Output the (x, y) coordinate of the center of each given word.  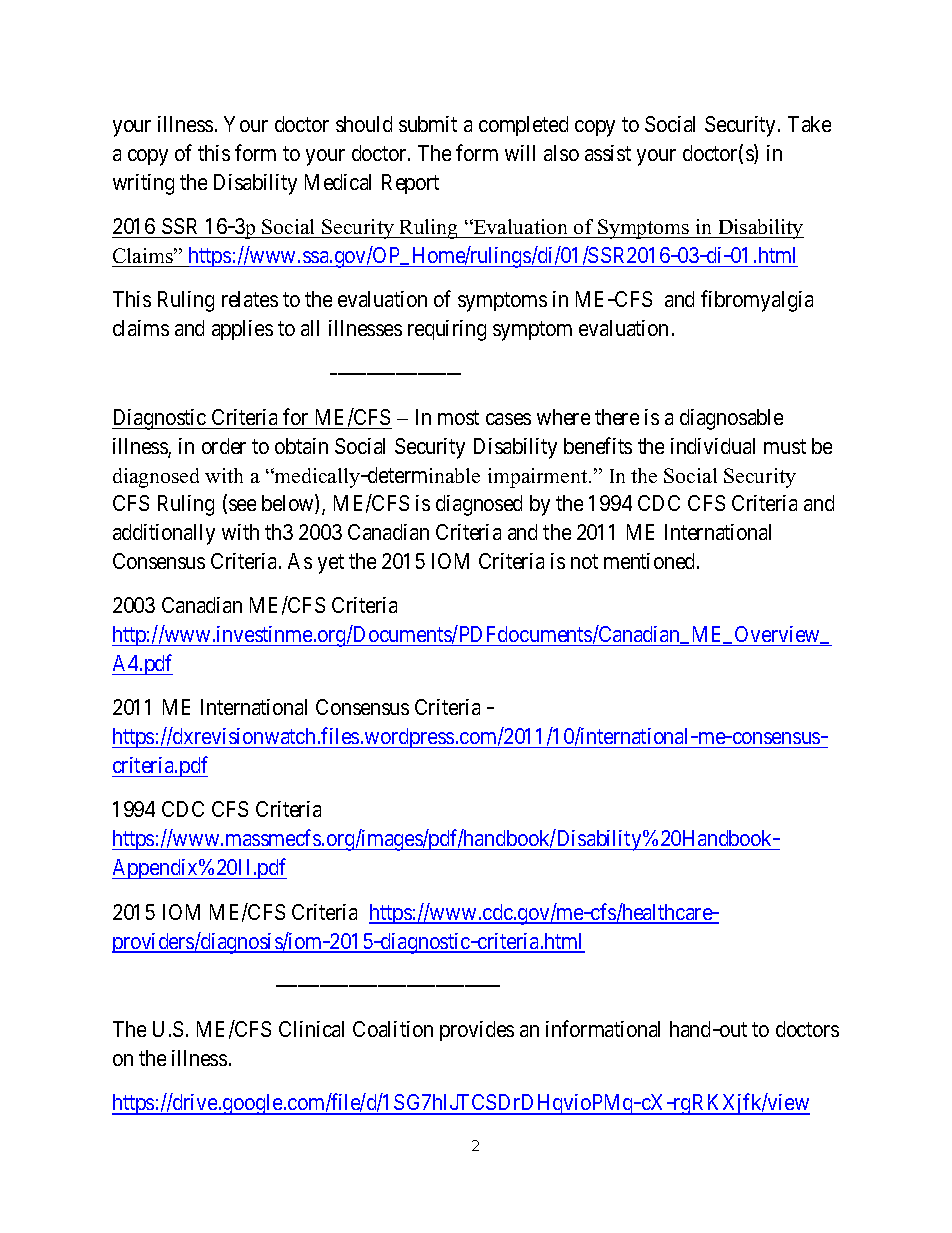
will (520, 153)
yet (331, 564)
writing (143, 184)
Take (809, 124)
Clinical (311, 1029)
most (458, 417)
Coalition (393, 1029)
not (584, 562)
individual (713, 446)
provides (477, 1031)
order (224, 446)
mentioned (651, 561)
